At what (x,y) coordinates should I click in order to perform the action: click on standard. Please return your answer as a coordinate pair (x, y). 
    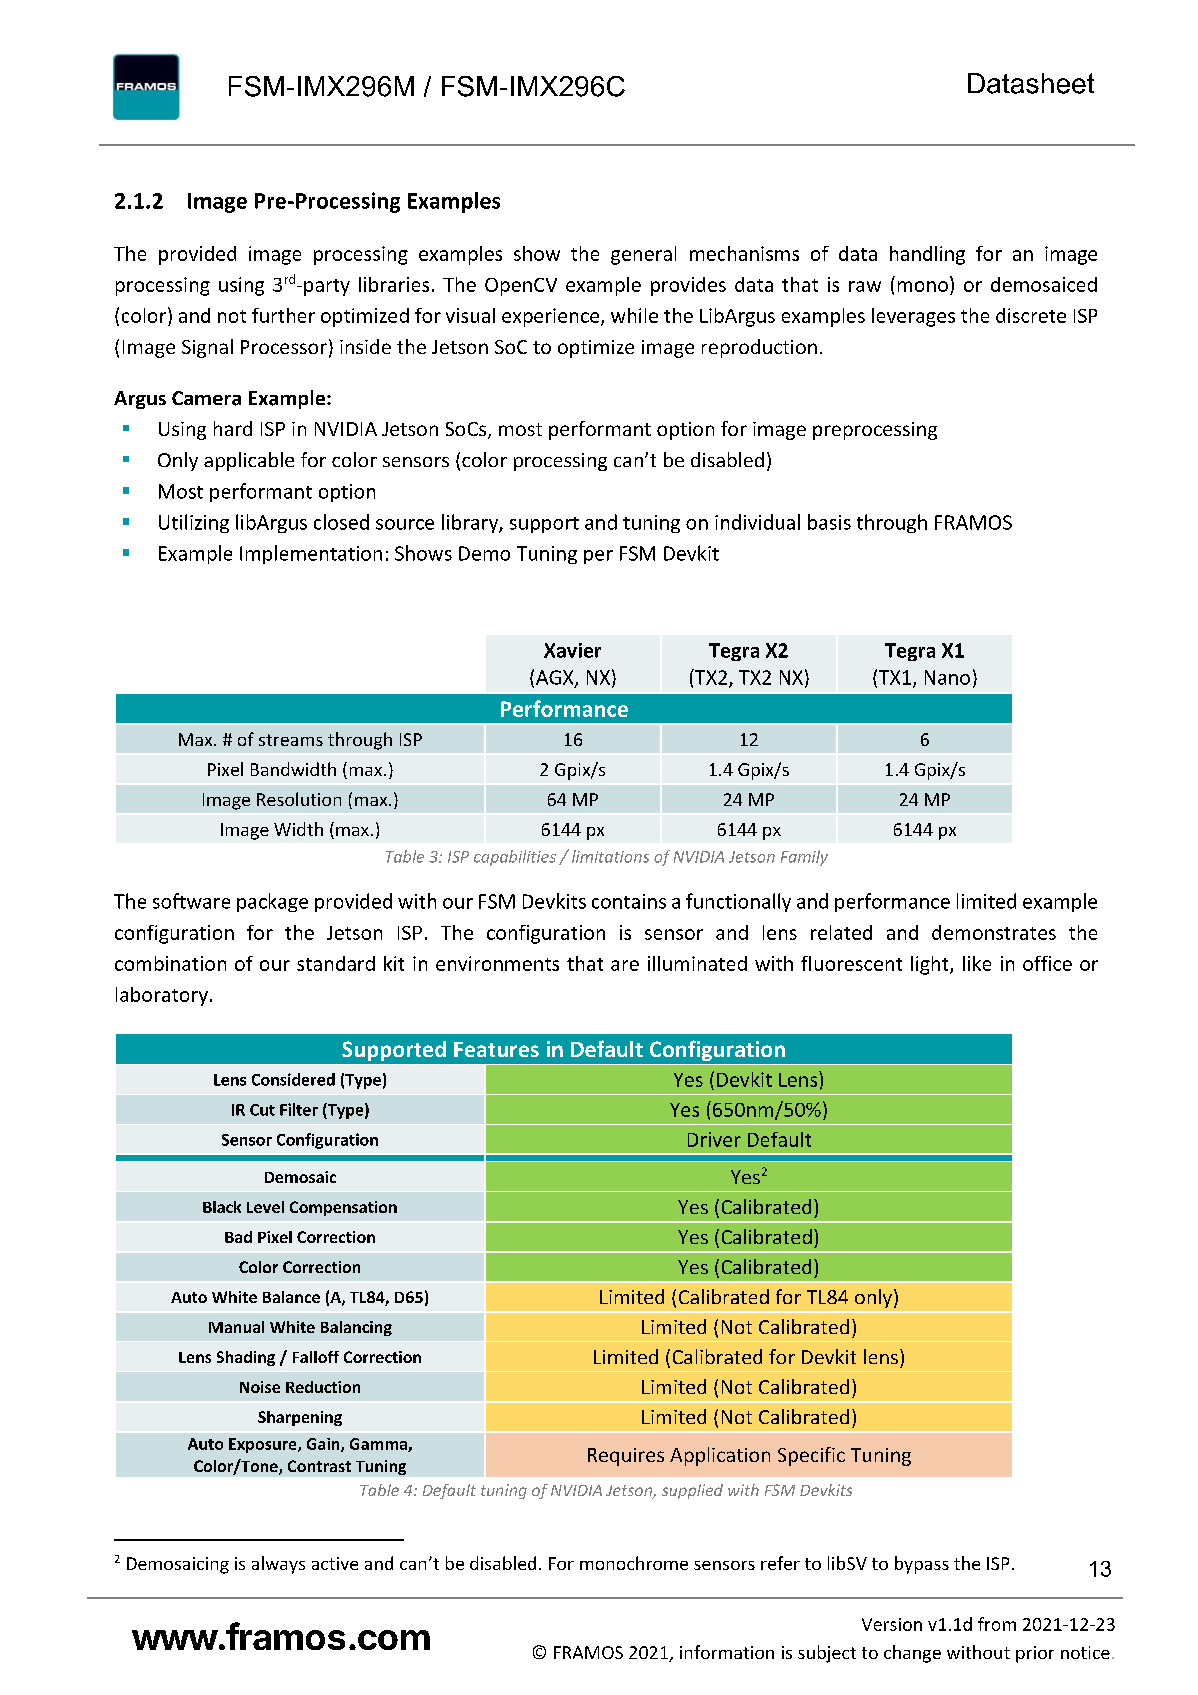
    Looking at the image, I should click on (336, 963).
